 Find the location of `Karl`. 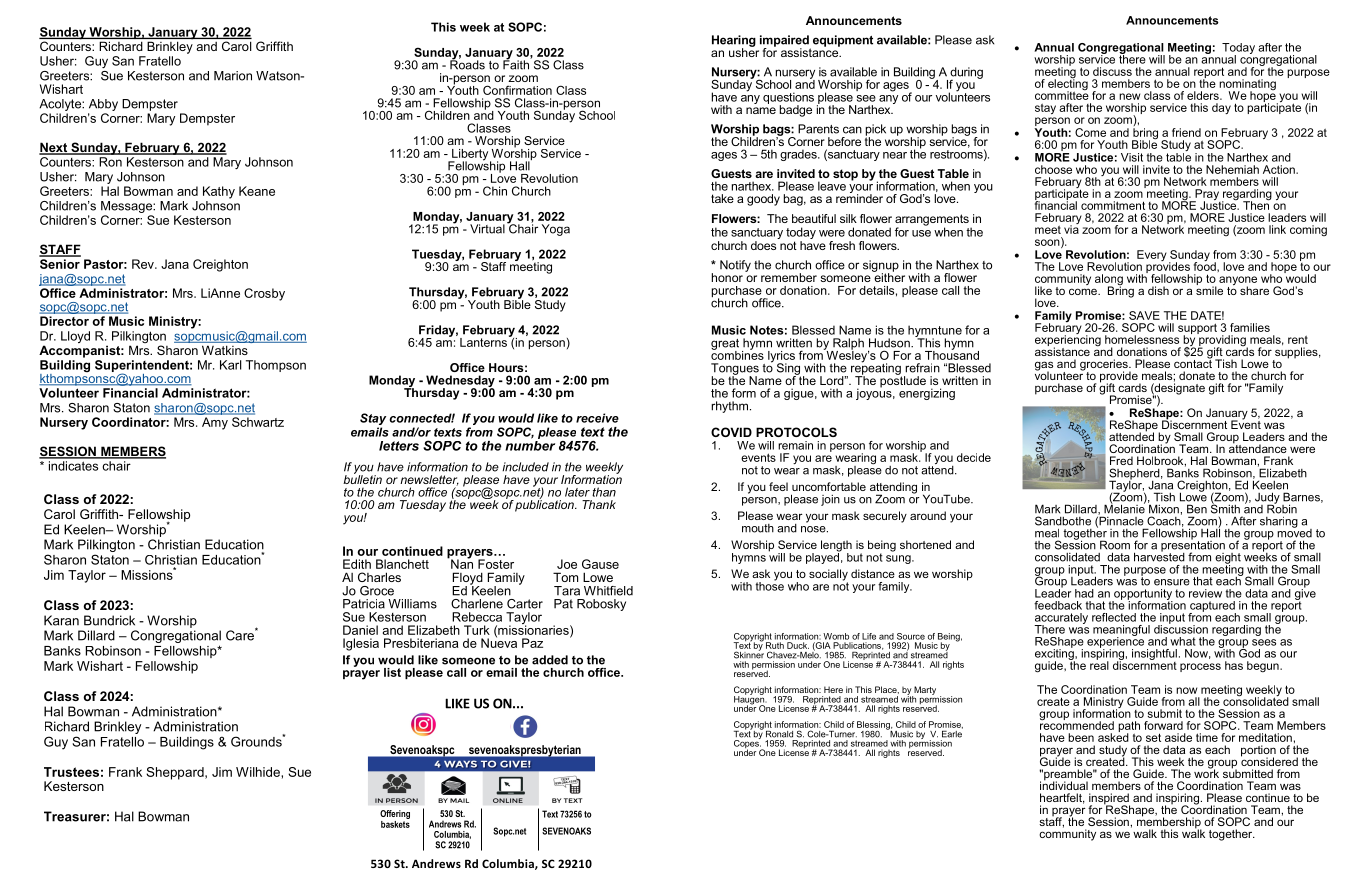

Karl is located at coordinates (231, 365).
